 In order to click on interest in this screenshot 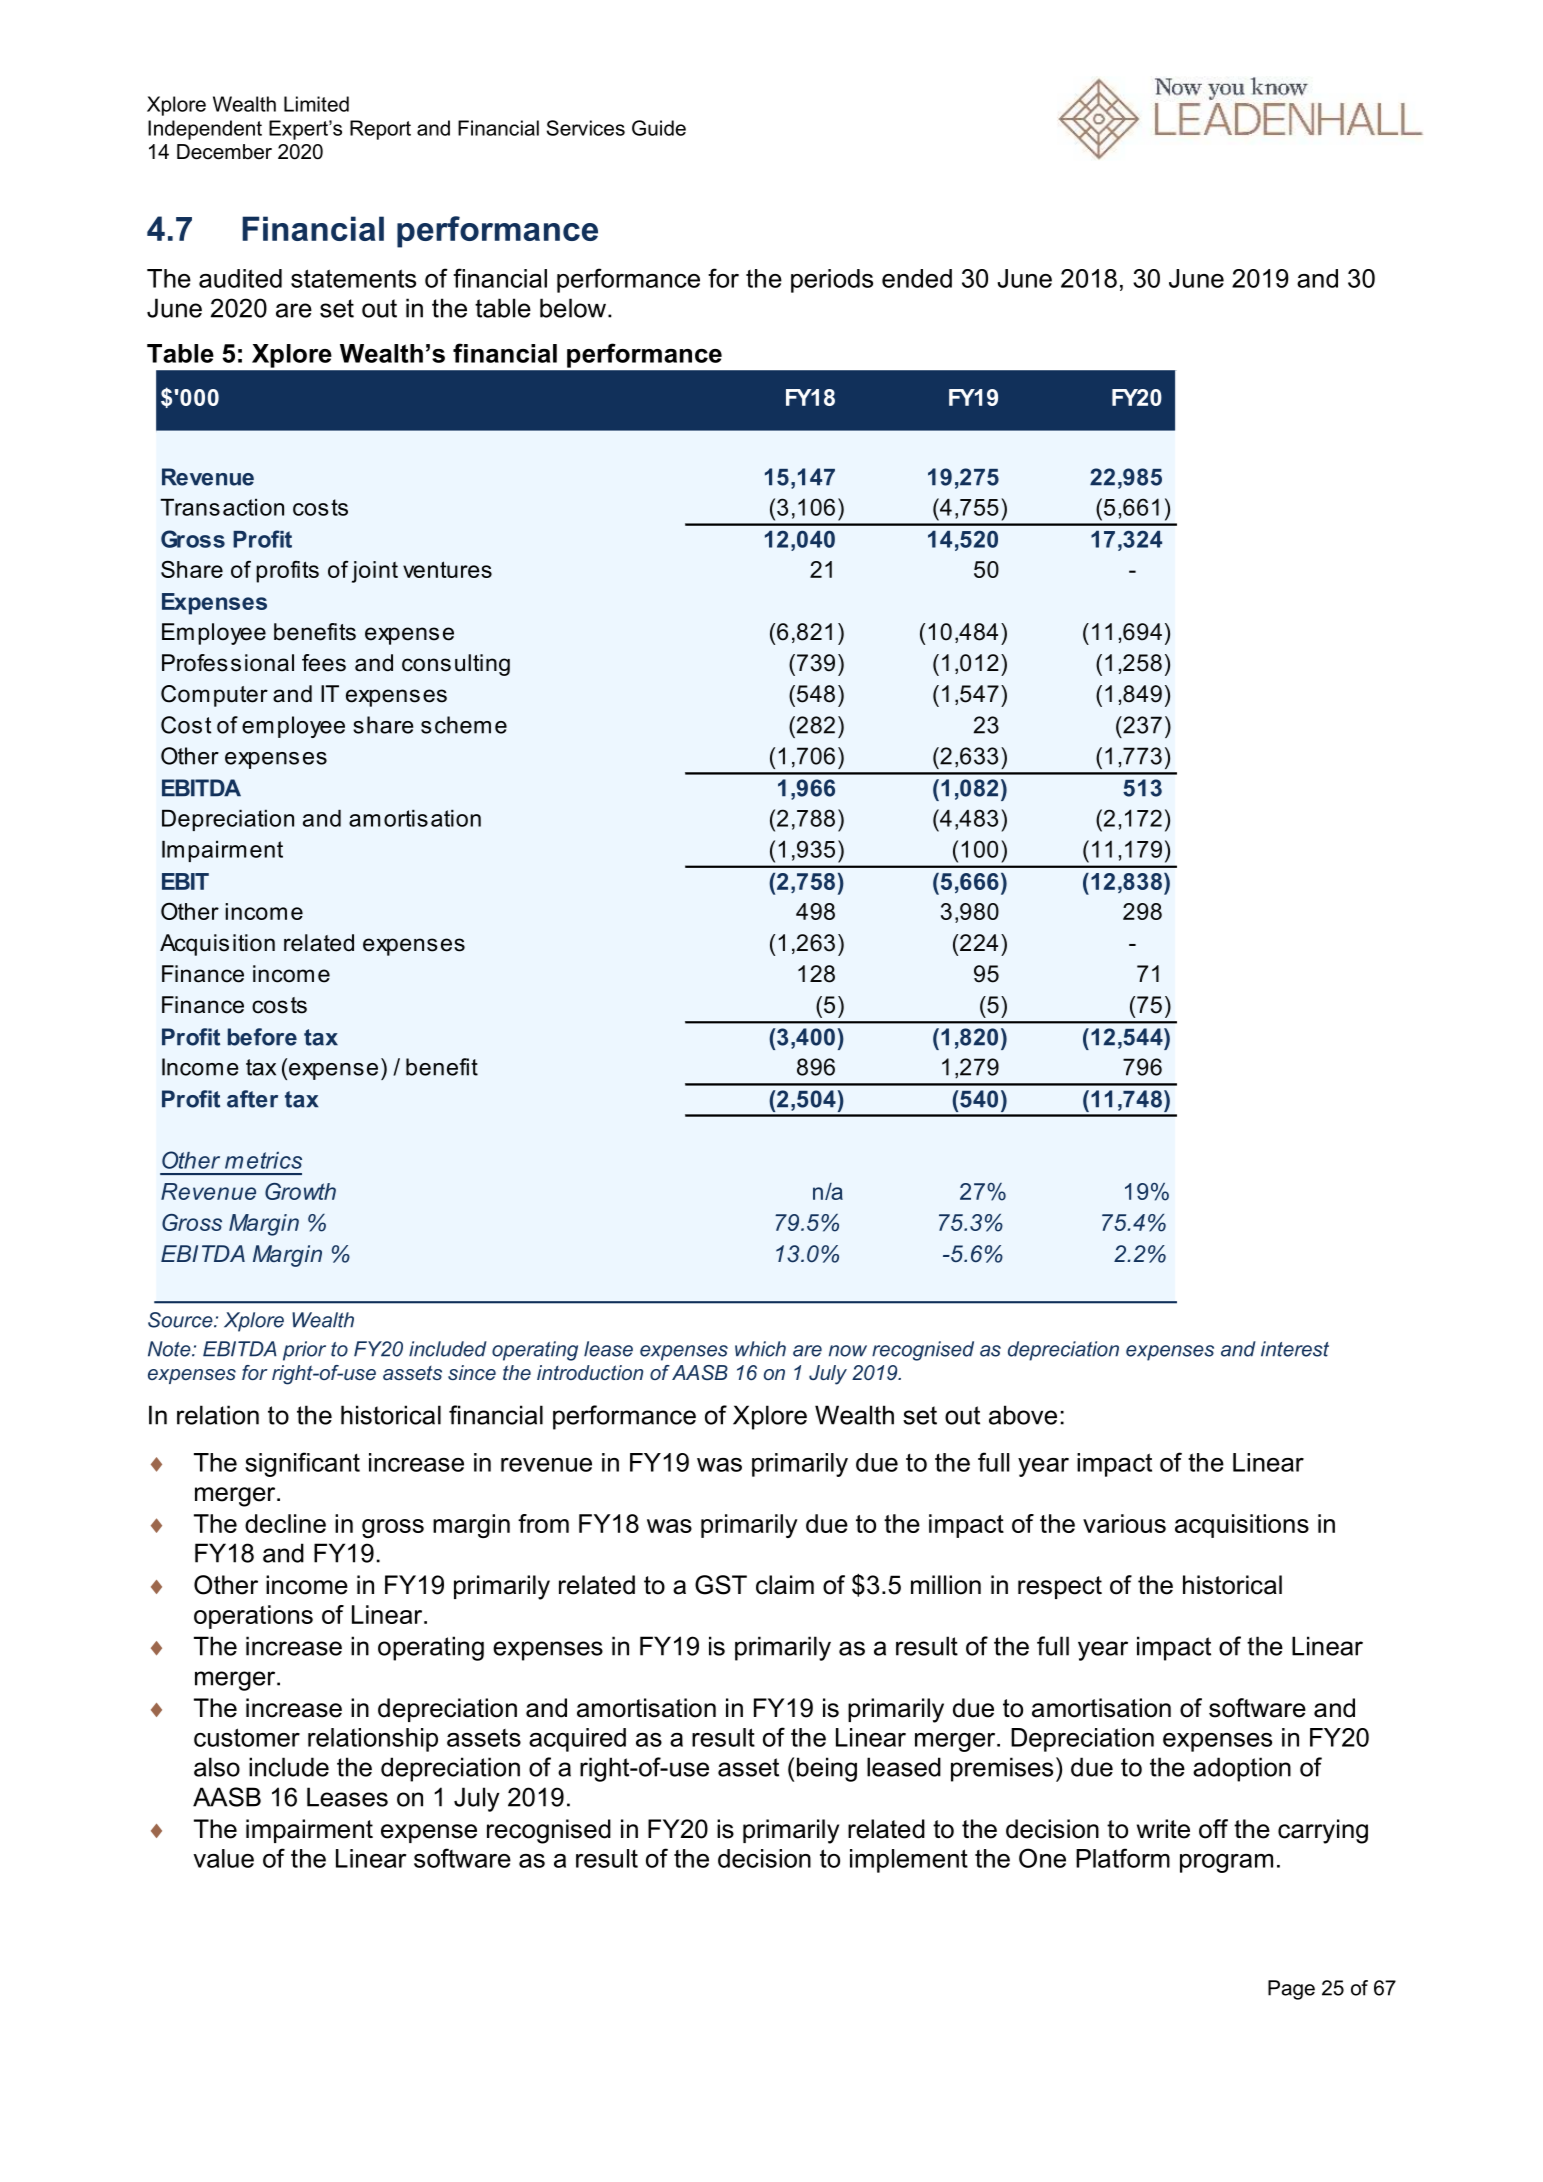, I will do `click(1295, 1349)`.
